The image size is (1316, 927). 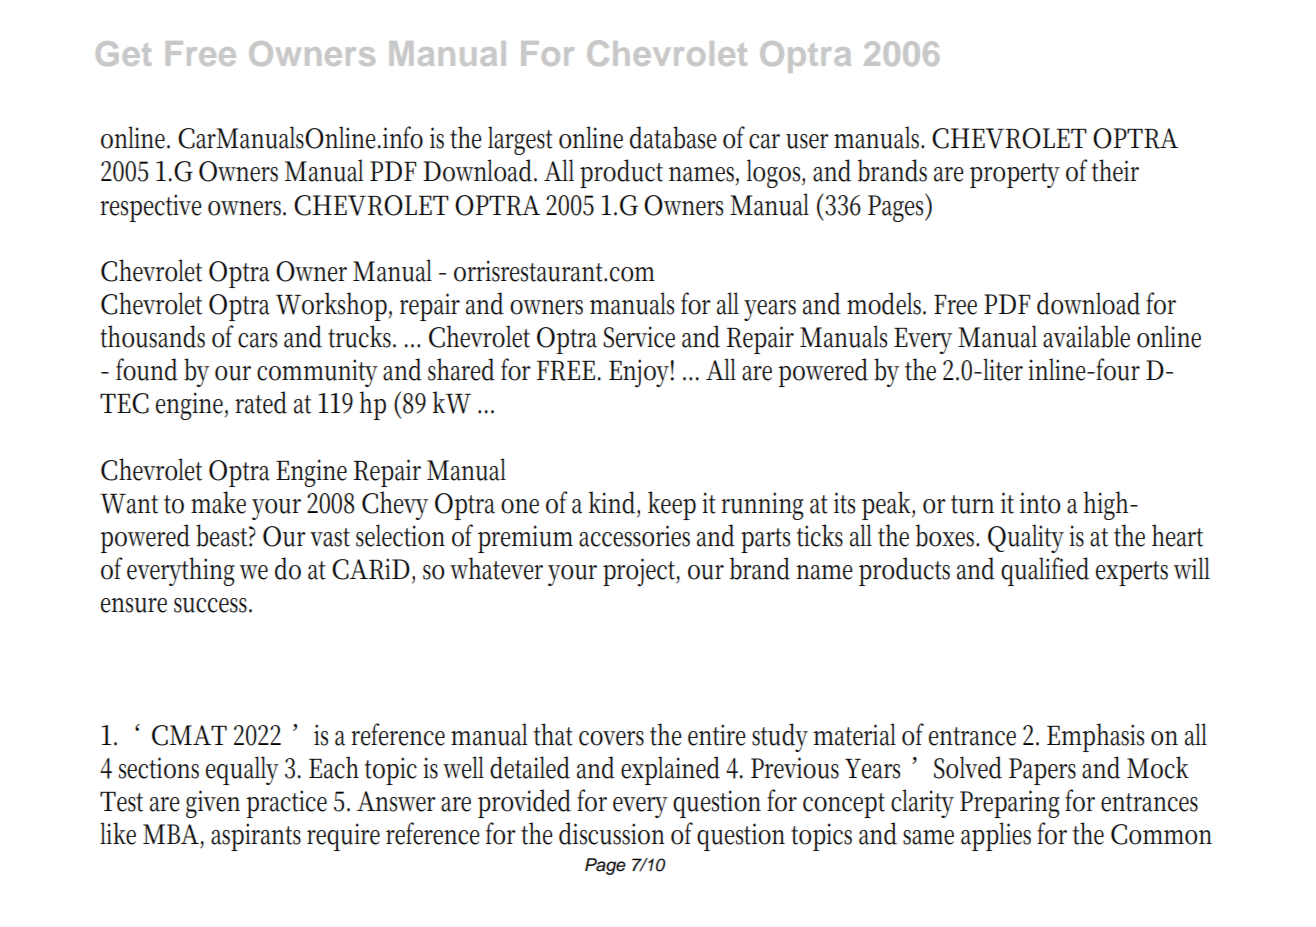 What do you see at coordinates (213, 605) in the screenshot?
I see `success` at bounding box center [213, 605].
